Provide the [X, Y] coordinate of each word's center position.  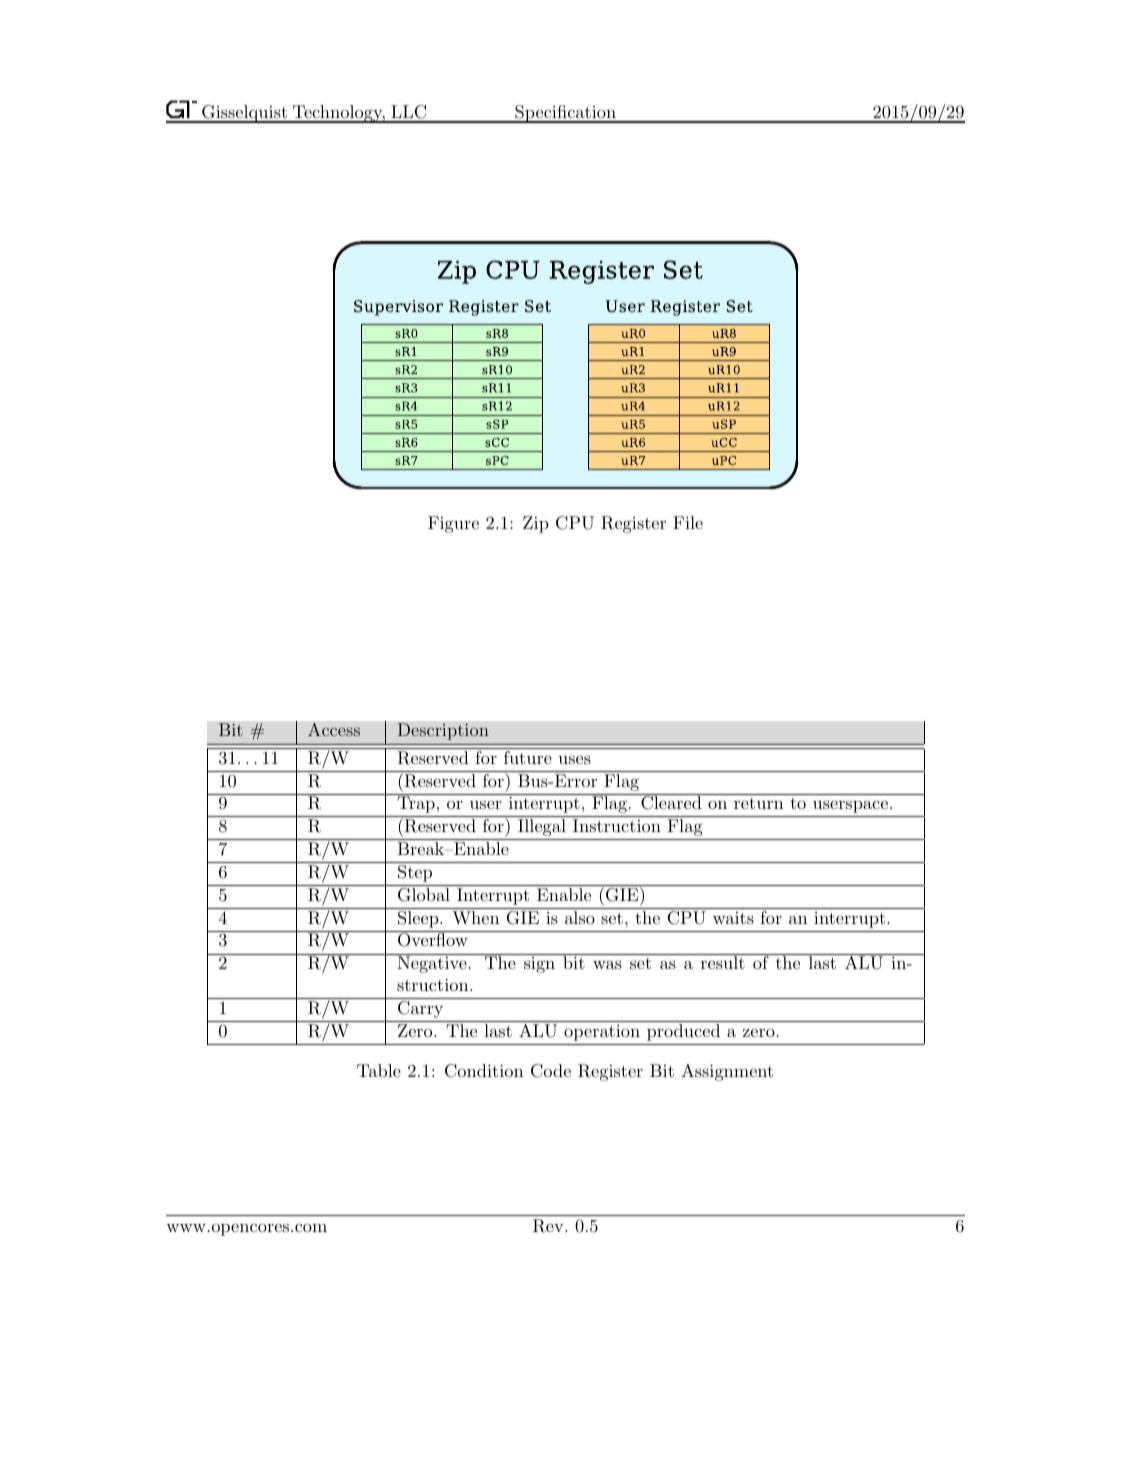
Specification [565, 114]
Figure [453, 524]
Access [334, 730]
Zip [536, 524]
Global [424, 895]
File [688, 522]
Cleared [671, 802]
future [528, 757]
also [580, 917]
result [722, 961]
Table [379, 1070]
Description [443, 731]
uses [574, 759]
